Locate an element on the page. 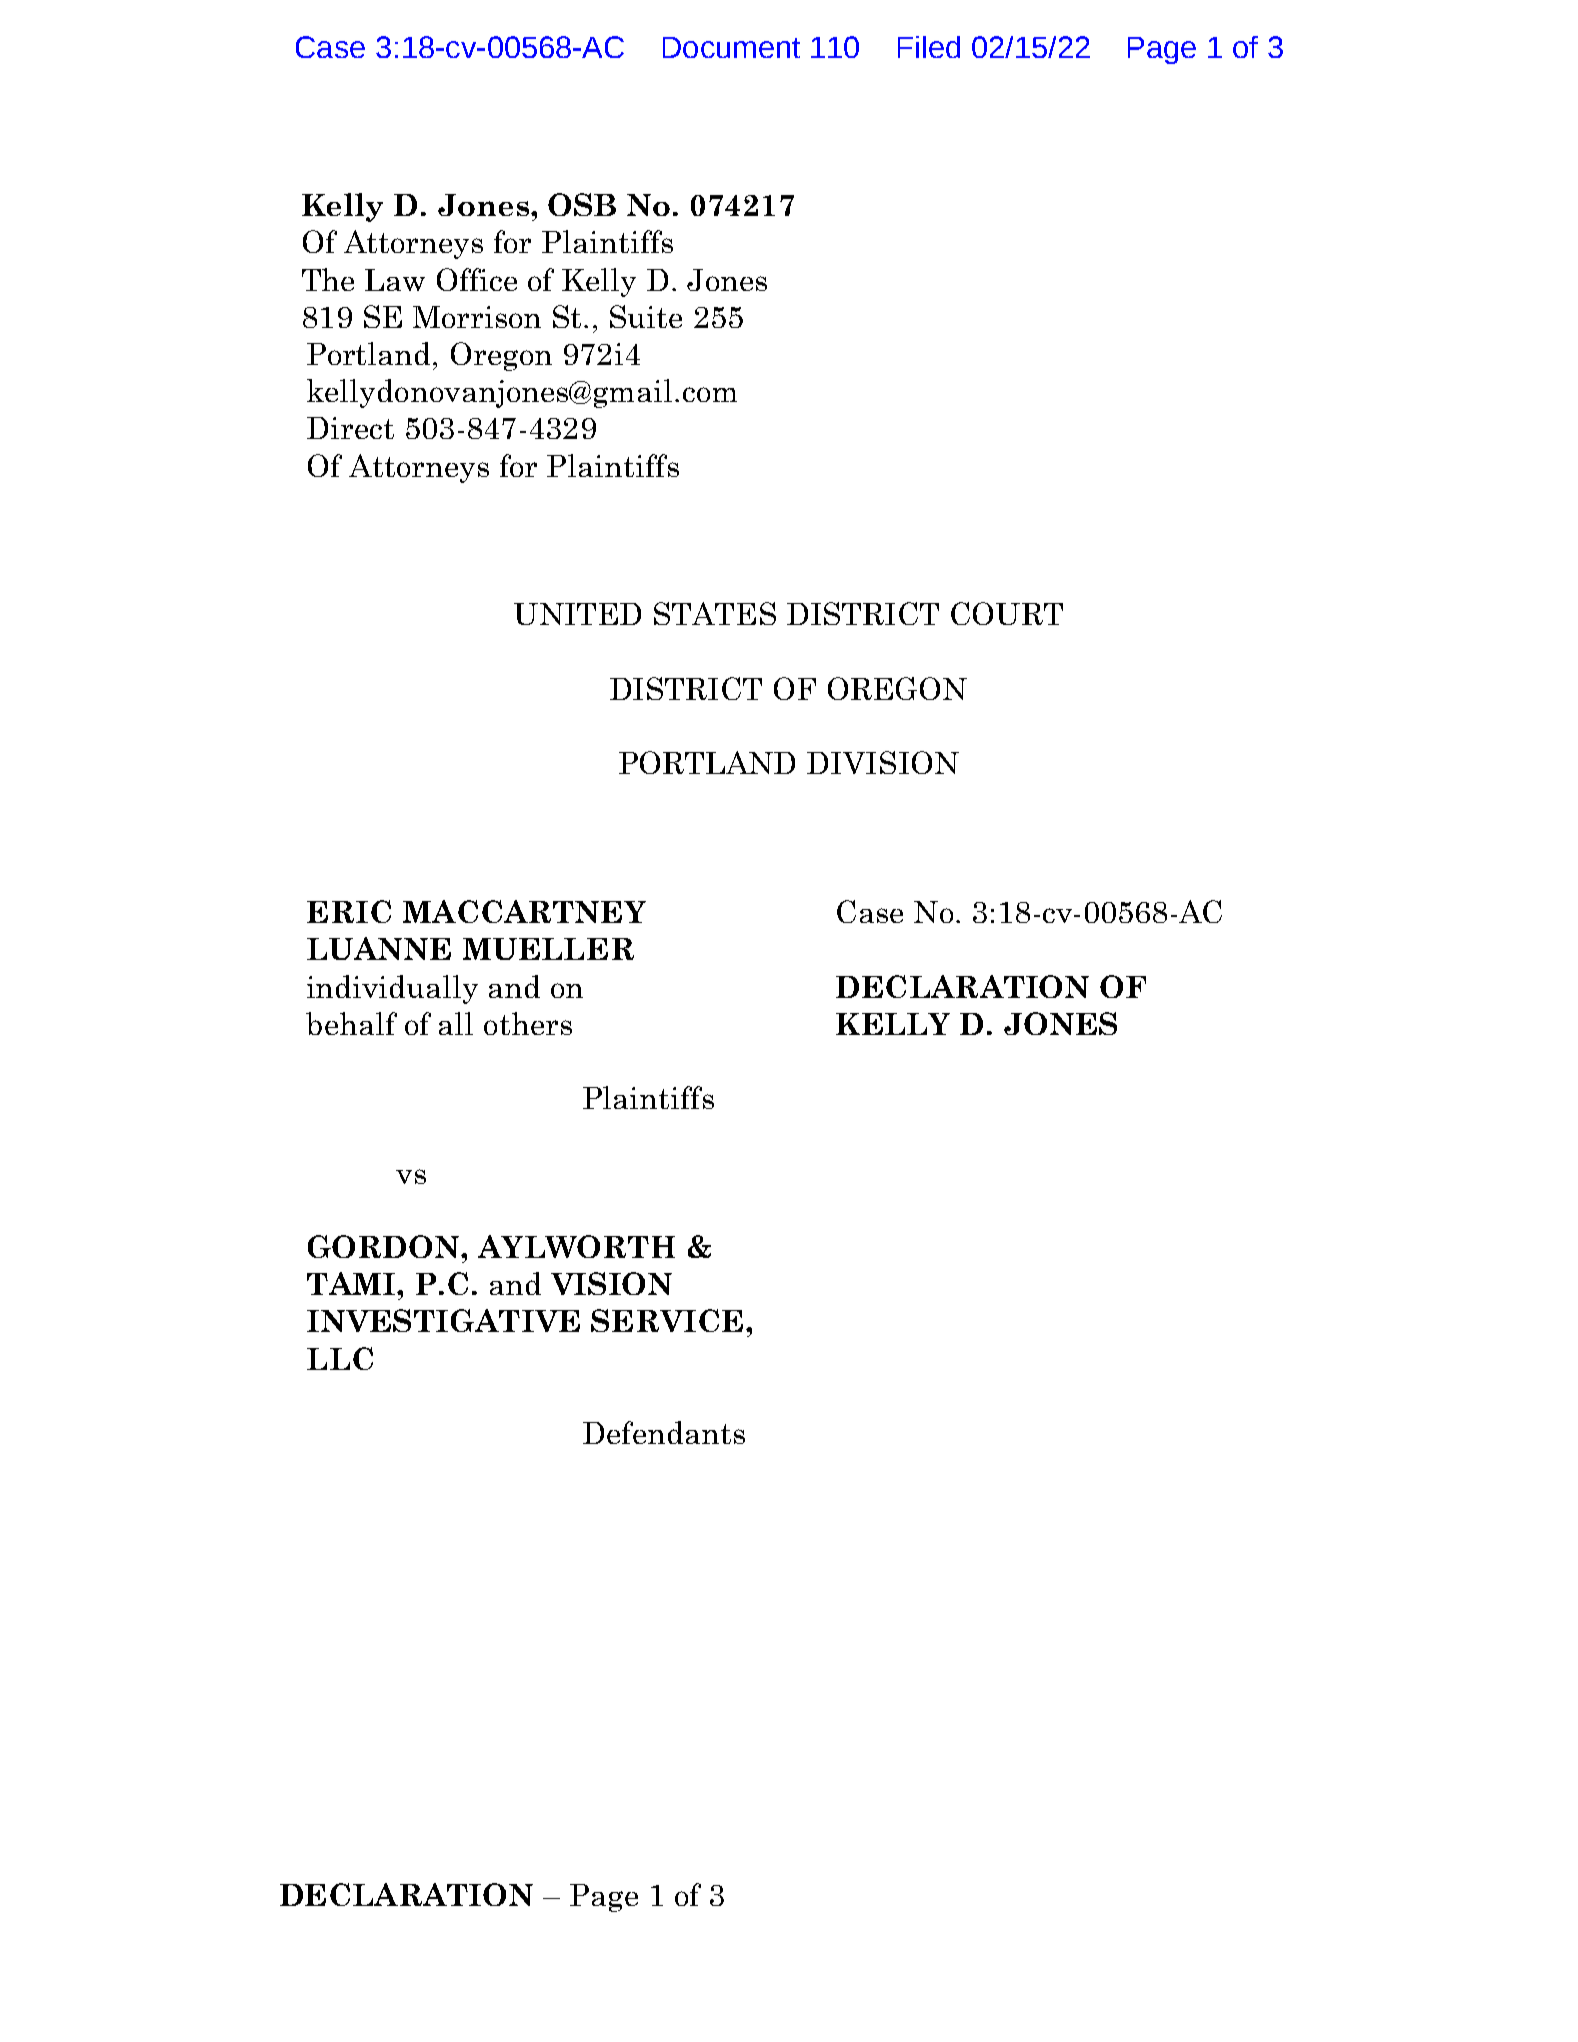 The width and height of the document is (1578, 2042). Defendants is located at coordinates (664, 1432).
